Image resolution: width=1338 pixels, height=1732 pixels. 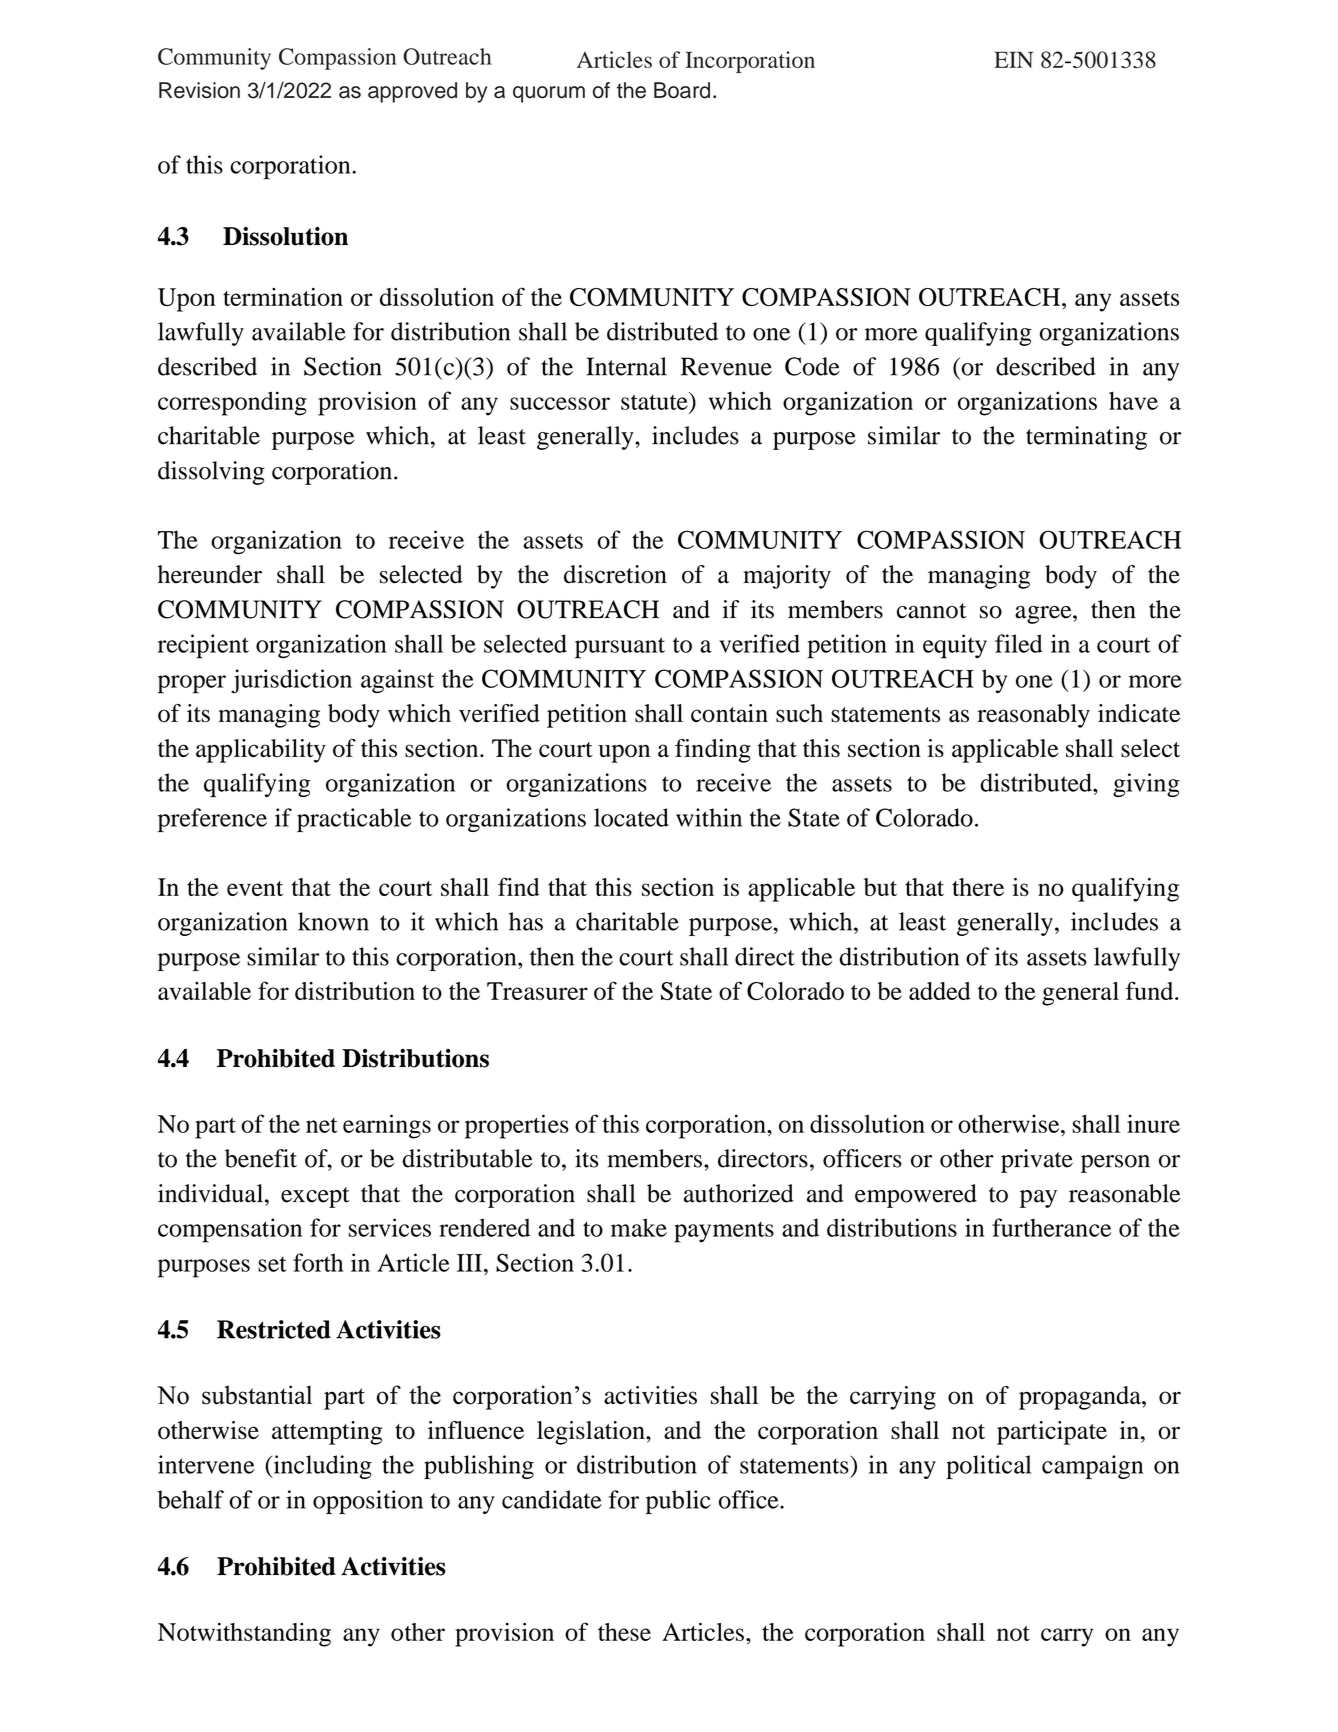 I want to click on these, so click(x=624, y=1632).
